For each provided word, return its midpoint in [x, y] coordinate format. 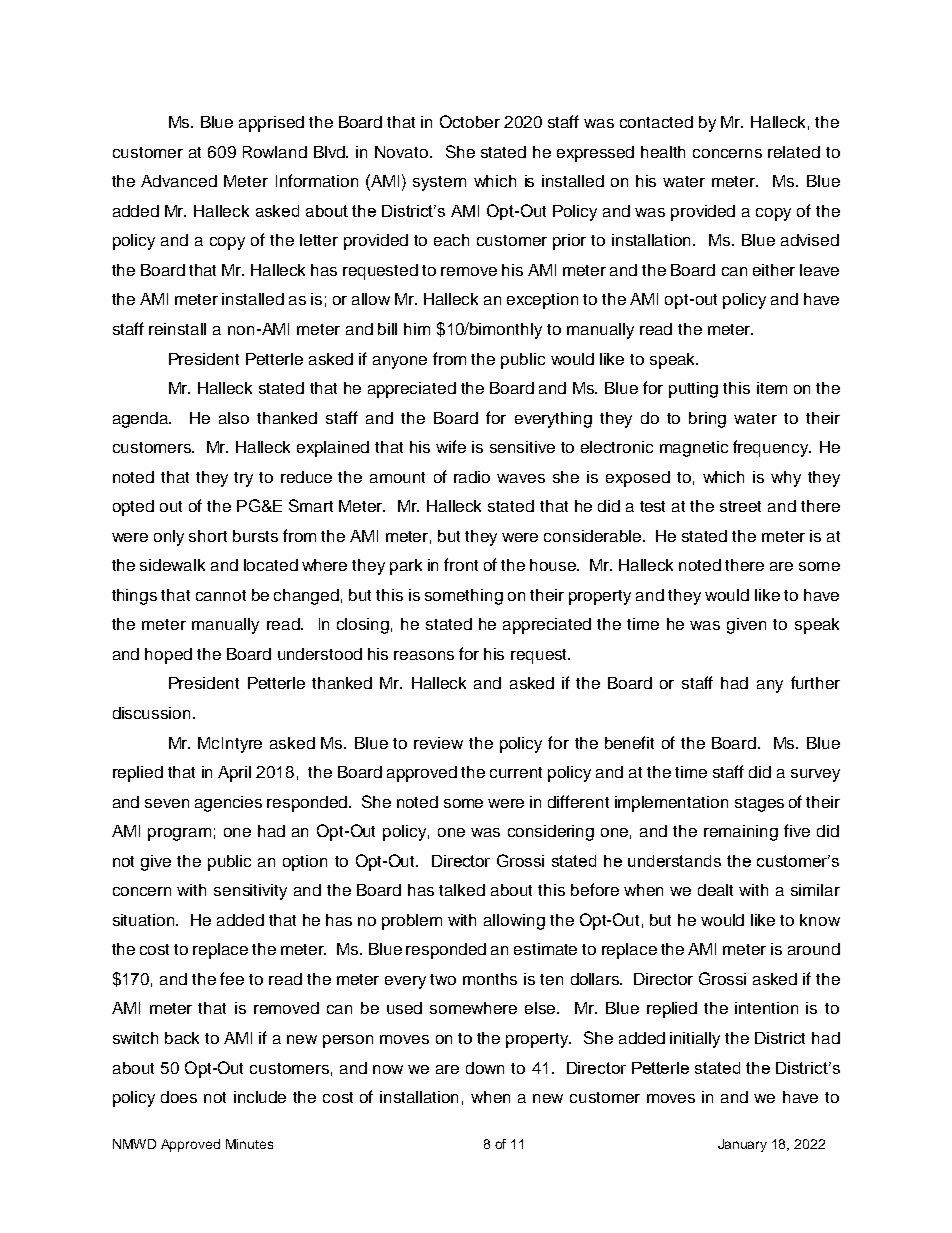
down [485, 1068]
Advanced [179, 181]
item [772, 388]
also [234, 418]
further [815, 682]
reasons [424, 655]
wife [451, 446]
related [794, 152]
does [179, 1097]
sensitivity [250, 892]
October [470, 121]
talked [462, 890]
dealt [715, 890]
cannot [221, 595]
